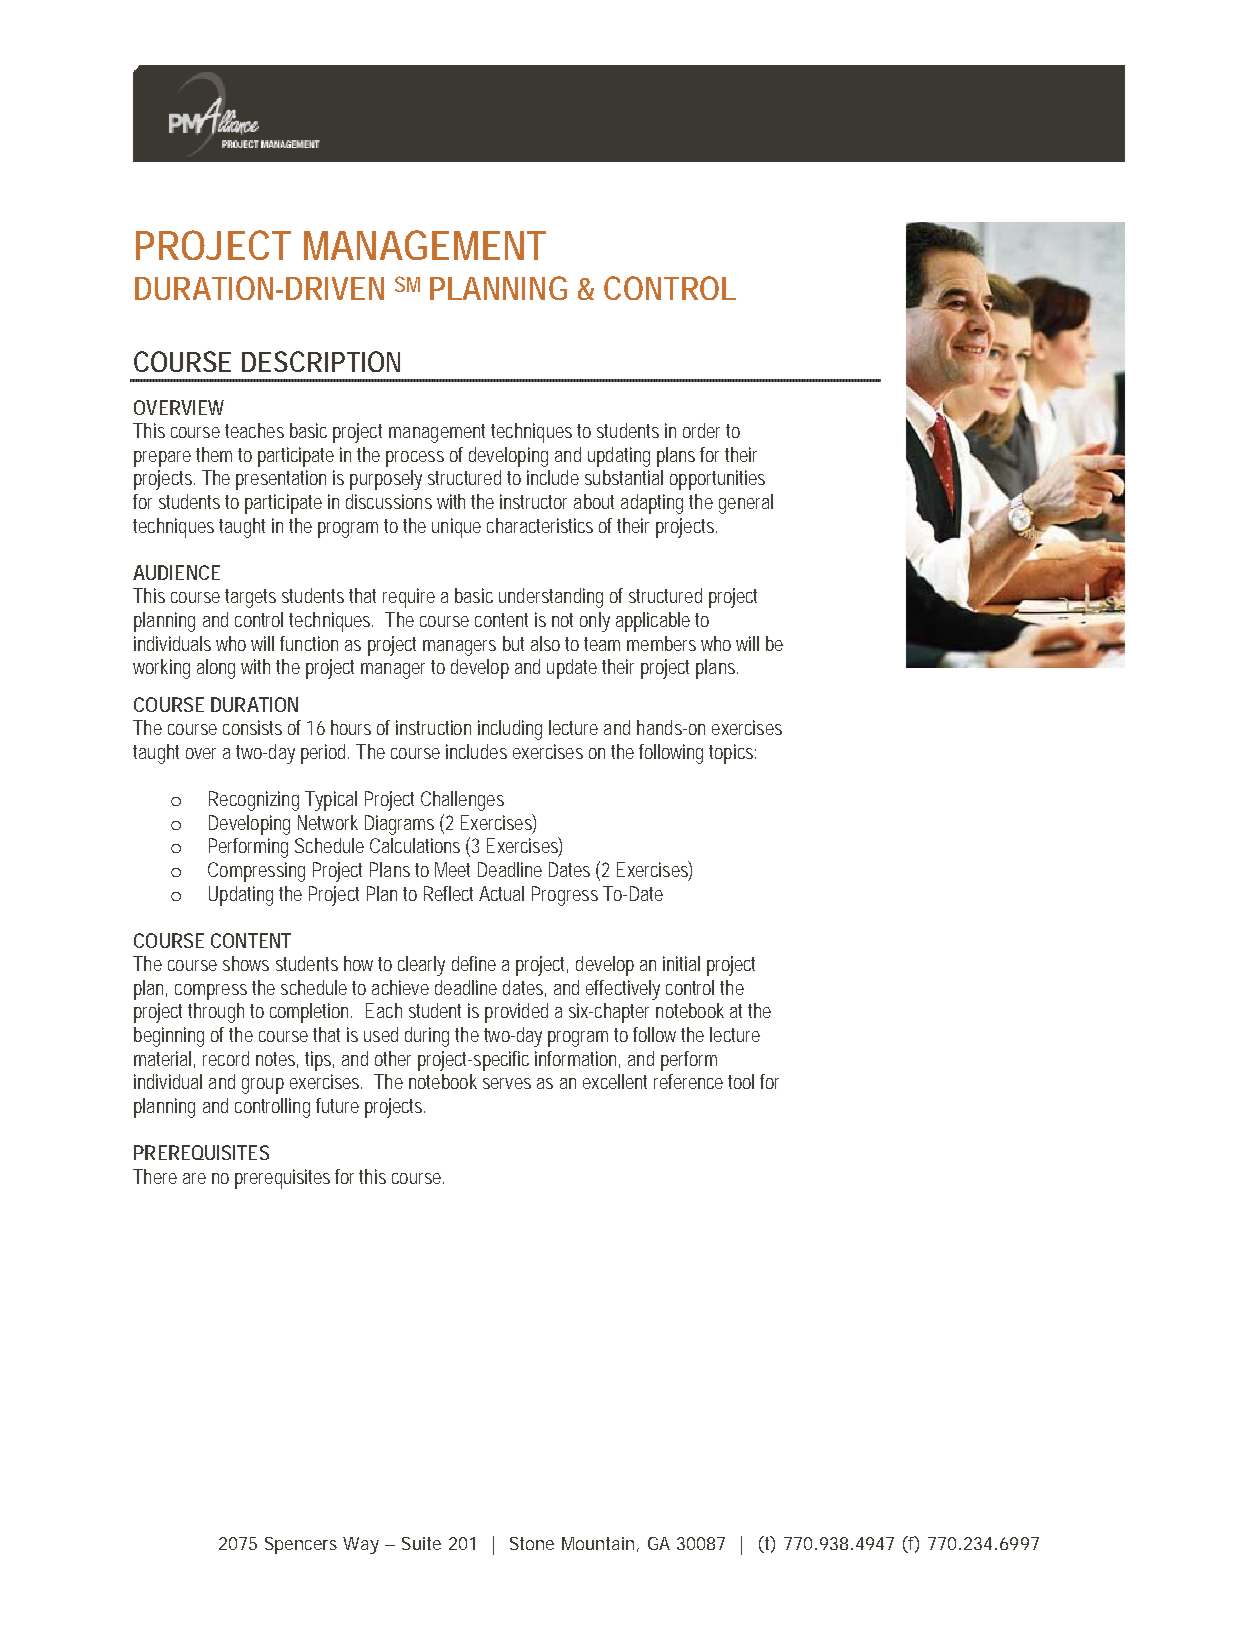 The image size is (1258, 1628). What do you see at coordinates (732, 754) in the document?
I see `topics` at bounding box center [732, 754].
